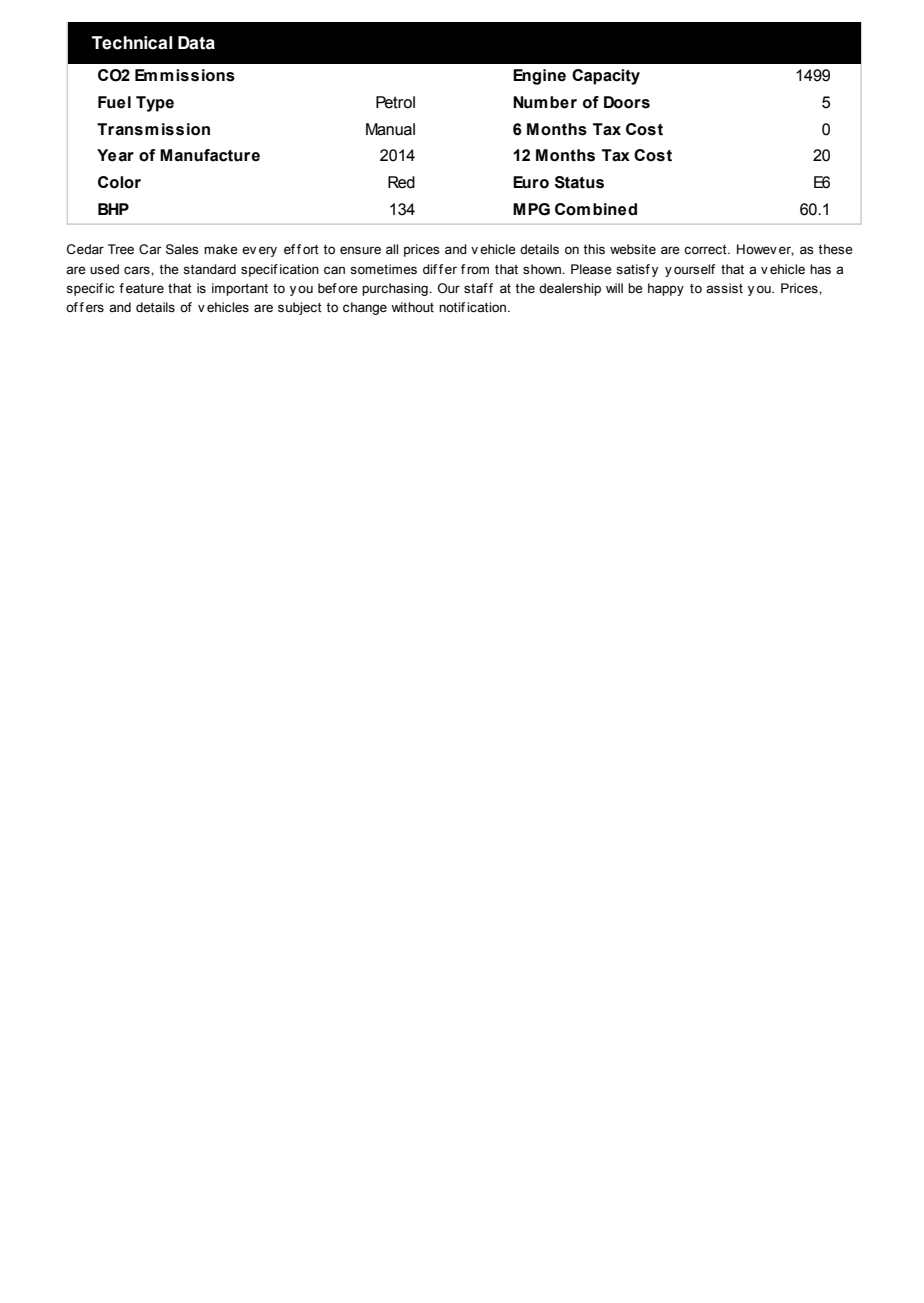 This screenshot has height=1303, width=924. I want to click on Status, so click(579, 182).
